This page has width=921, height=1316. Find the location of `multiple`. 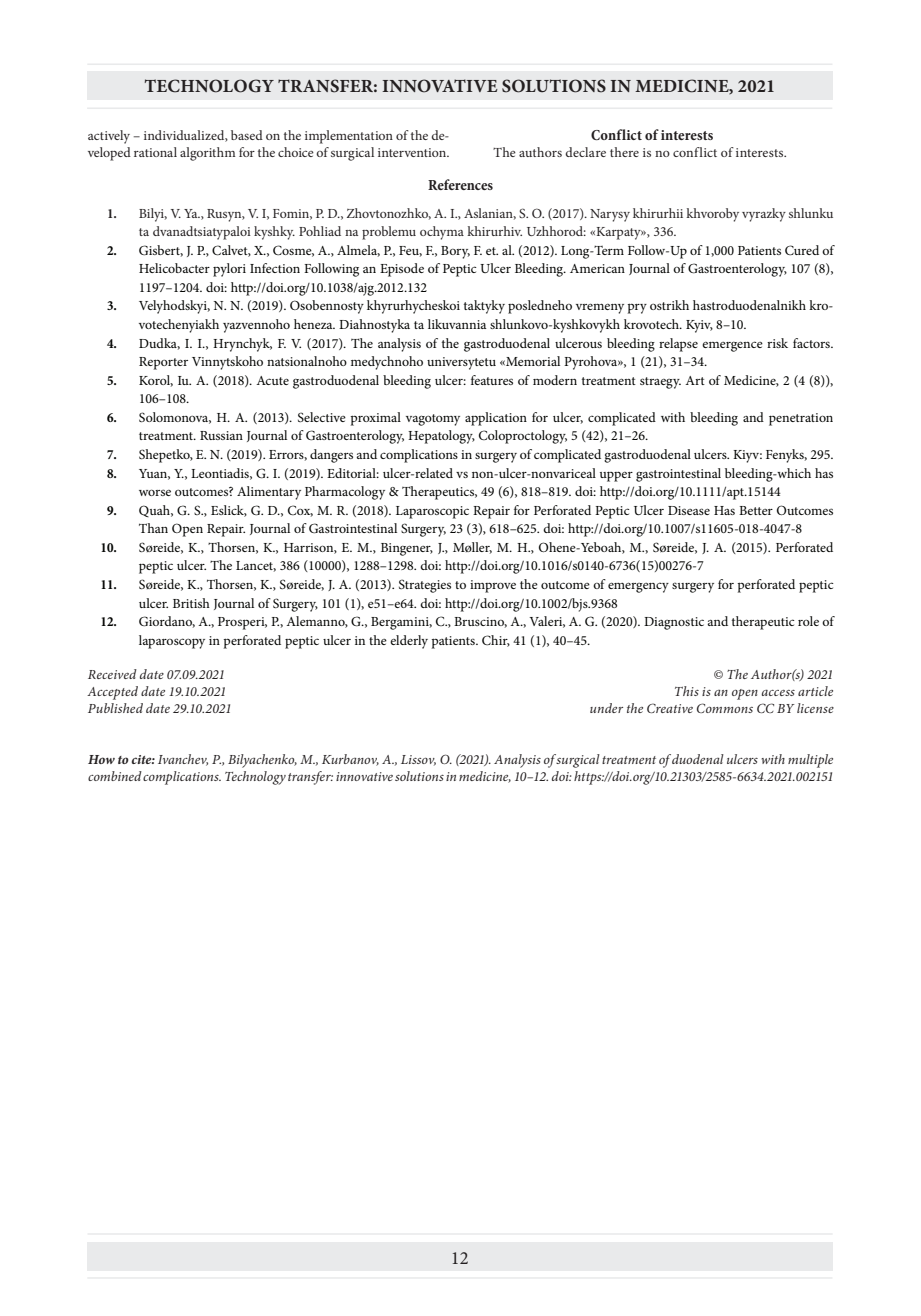

multiple is located at coordinates (810, 761).
